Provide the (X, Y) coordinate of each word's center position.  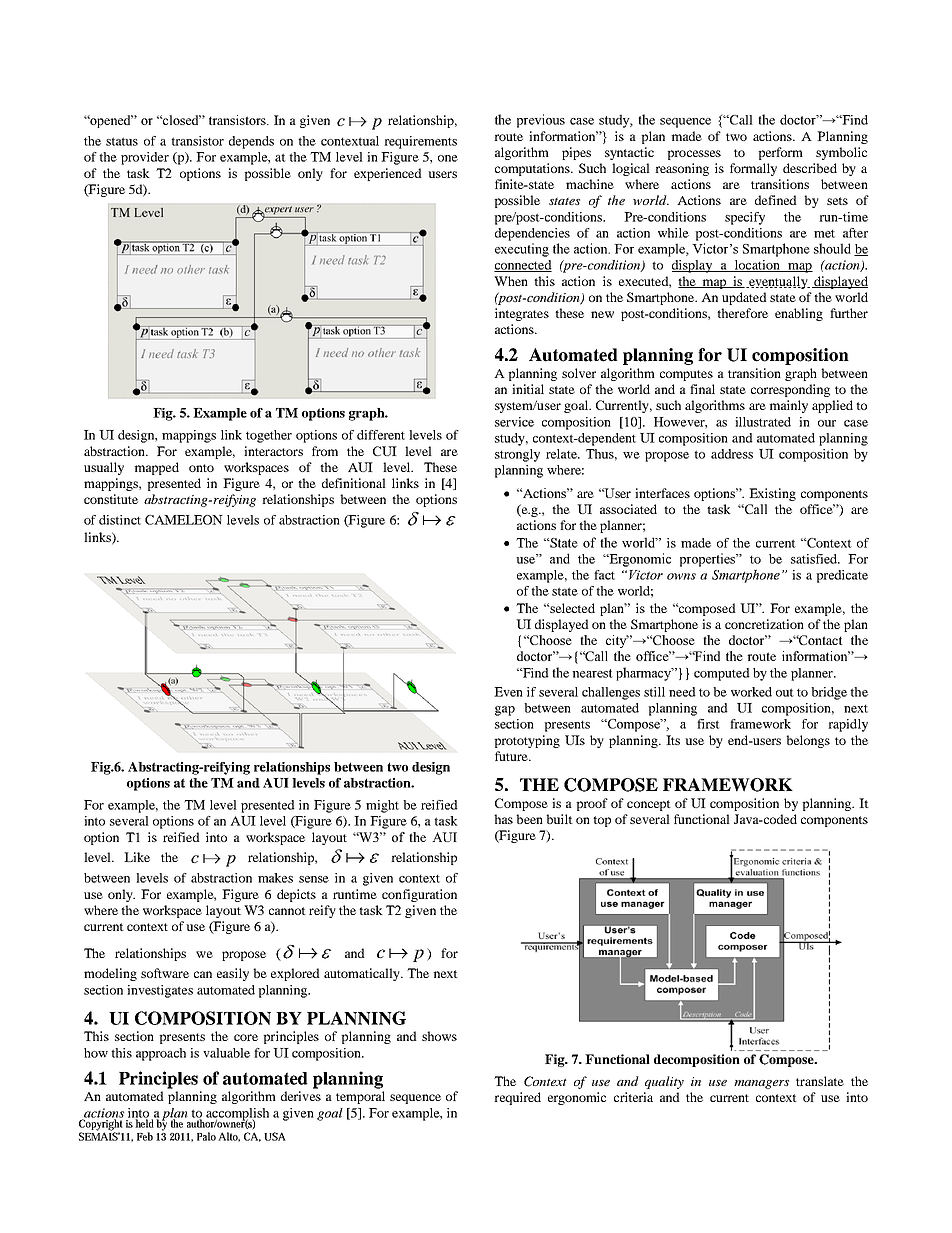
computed (722, 674)
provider (145, 158)
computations (533, 169)
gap (505, 711)
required (517, 1098)
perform (780, 153)
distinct (120, 520)
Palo (206, 1136)
